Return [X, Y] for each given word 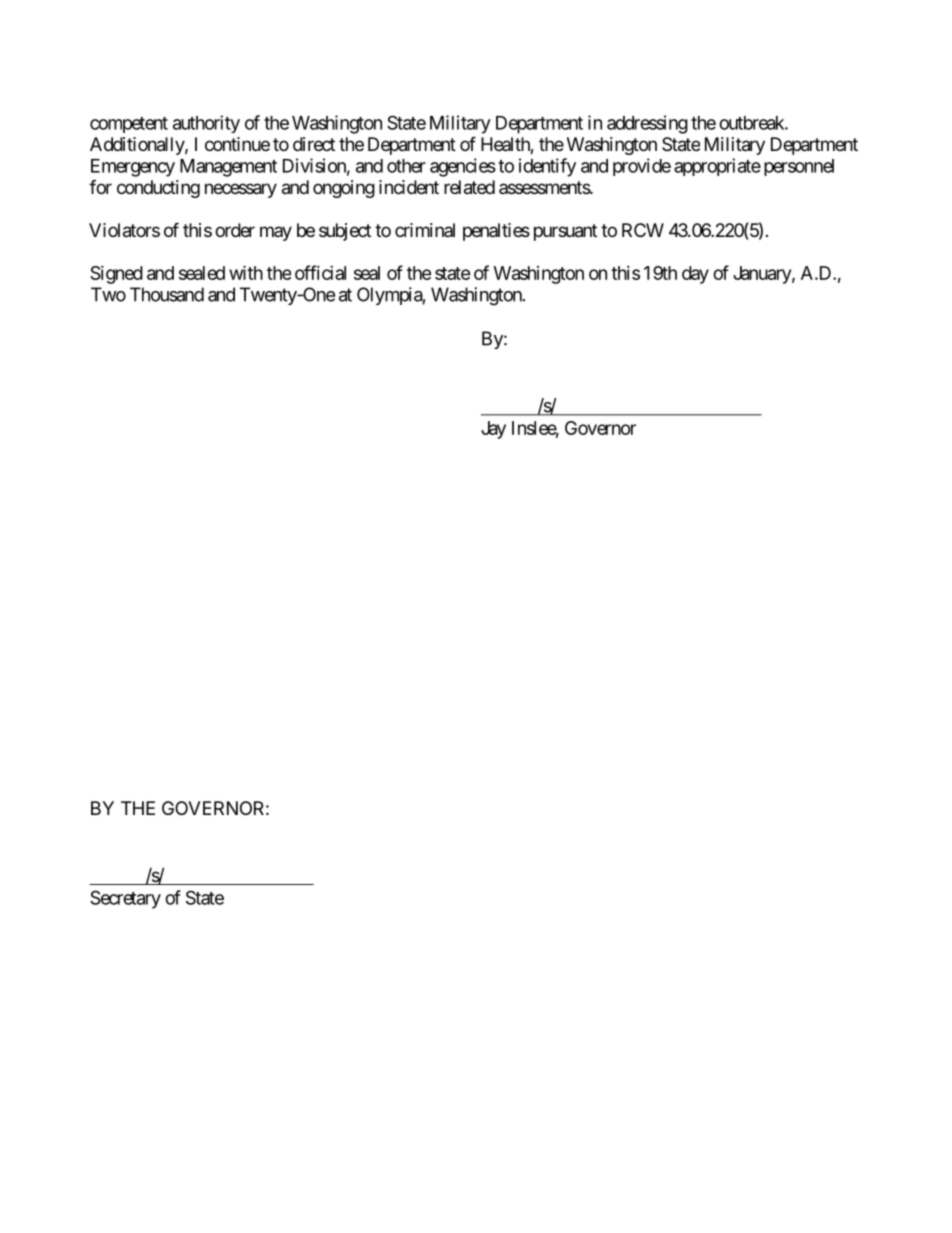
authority [206, 124]
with [246, 272]
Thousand [167, 294]
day [695, 275]
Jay [493, 430]
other [406, 166]
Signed [116, 275]
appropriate [717, 167]
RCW [643, 230]
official [320, 272]
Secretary [125, 899]
